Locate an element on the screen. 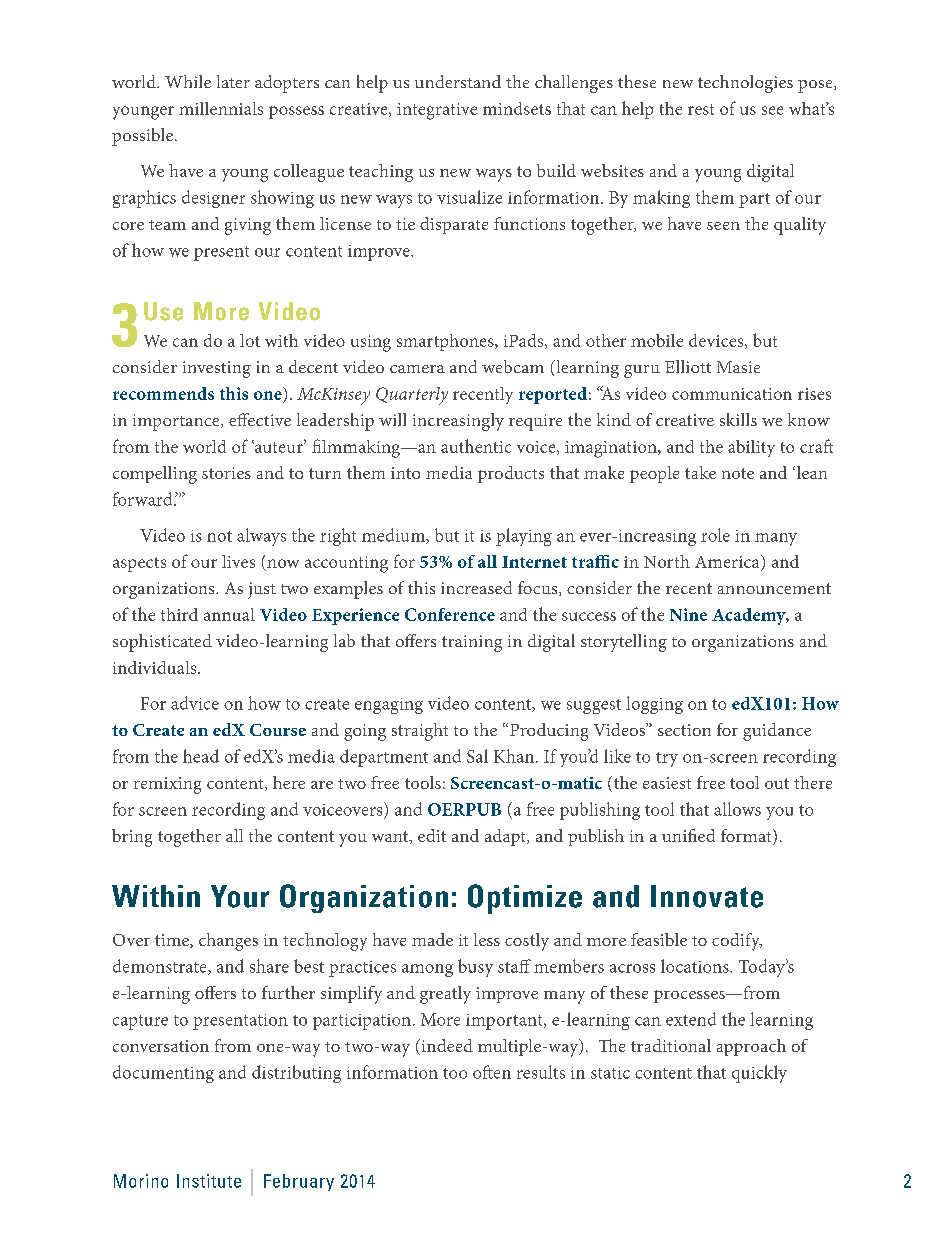 This screenshot has height=1233, width=952. training is located at coordinates (472, 643).
